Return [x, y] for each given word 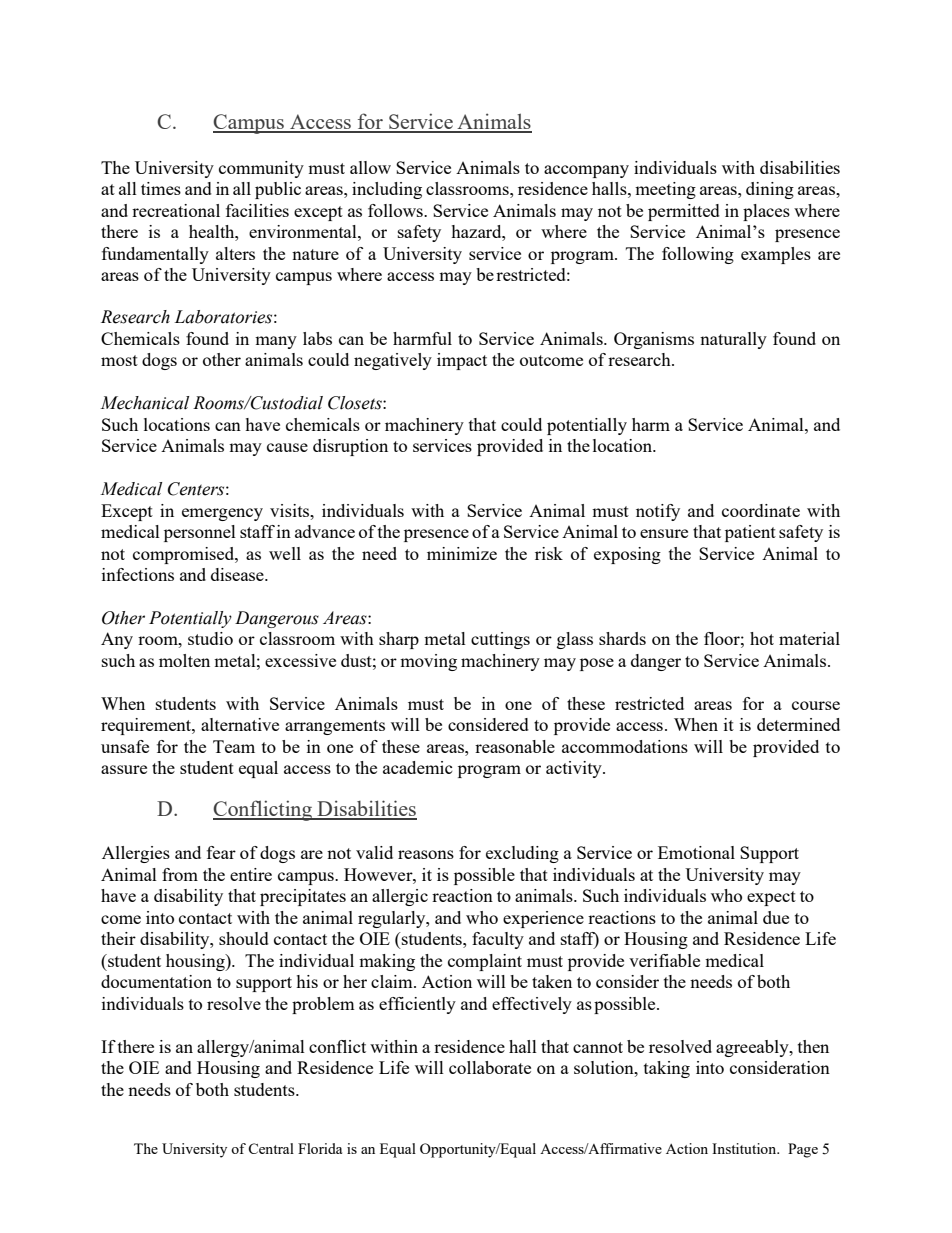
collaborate [490, 1067]
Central [271, 1148]
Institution [745, 1148]
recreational [176, 210]
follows [396, 210]
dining [770, 190]
